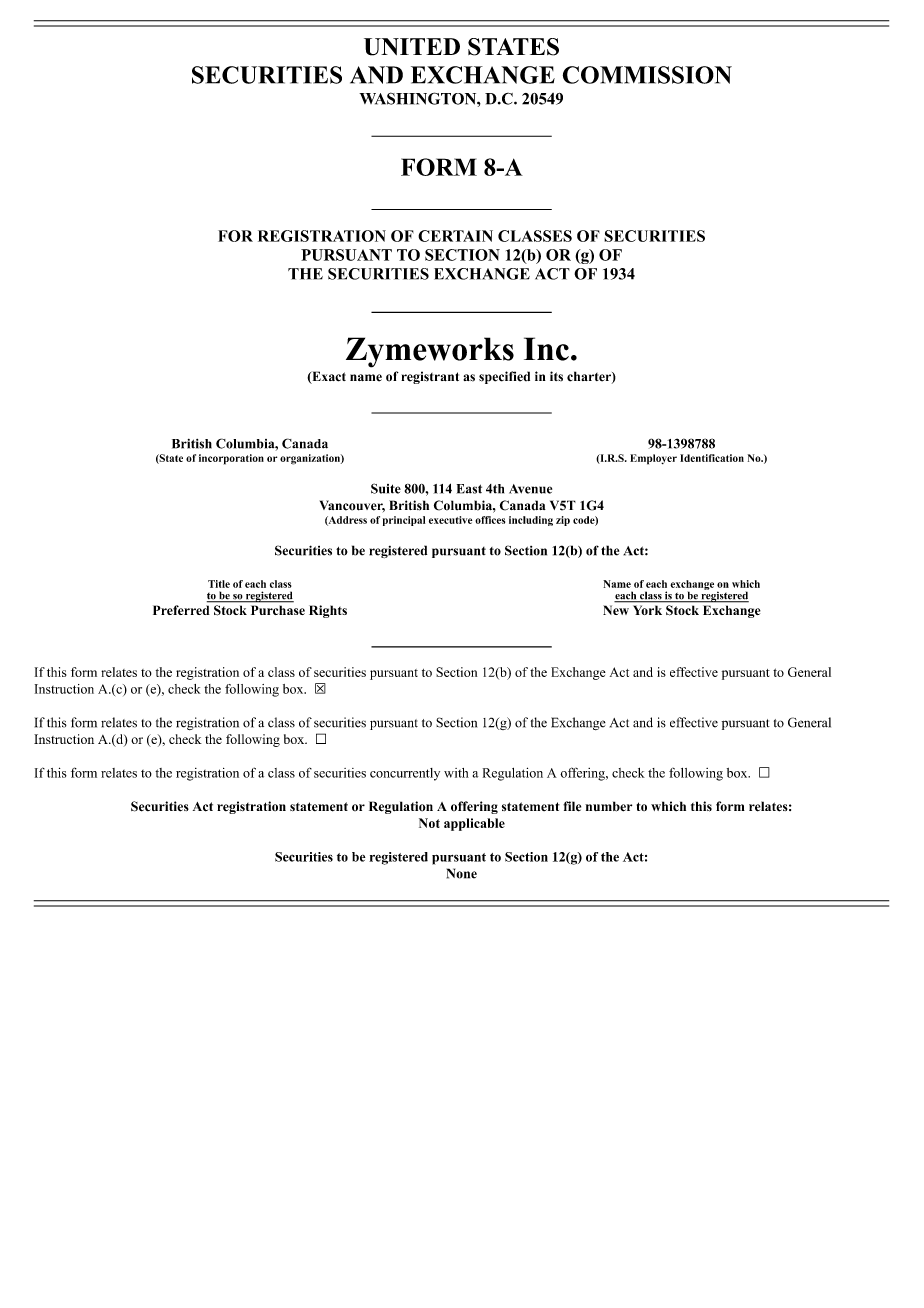  I want to click on York, so click(648, 610).
